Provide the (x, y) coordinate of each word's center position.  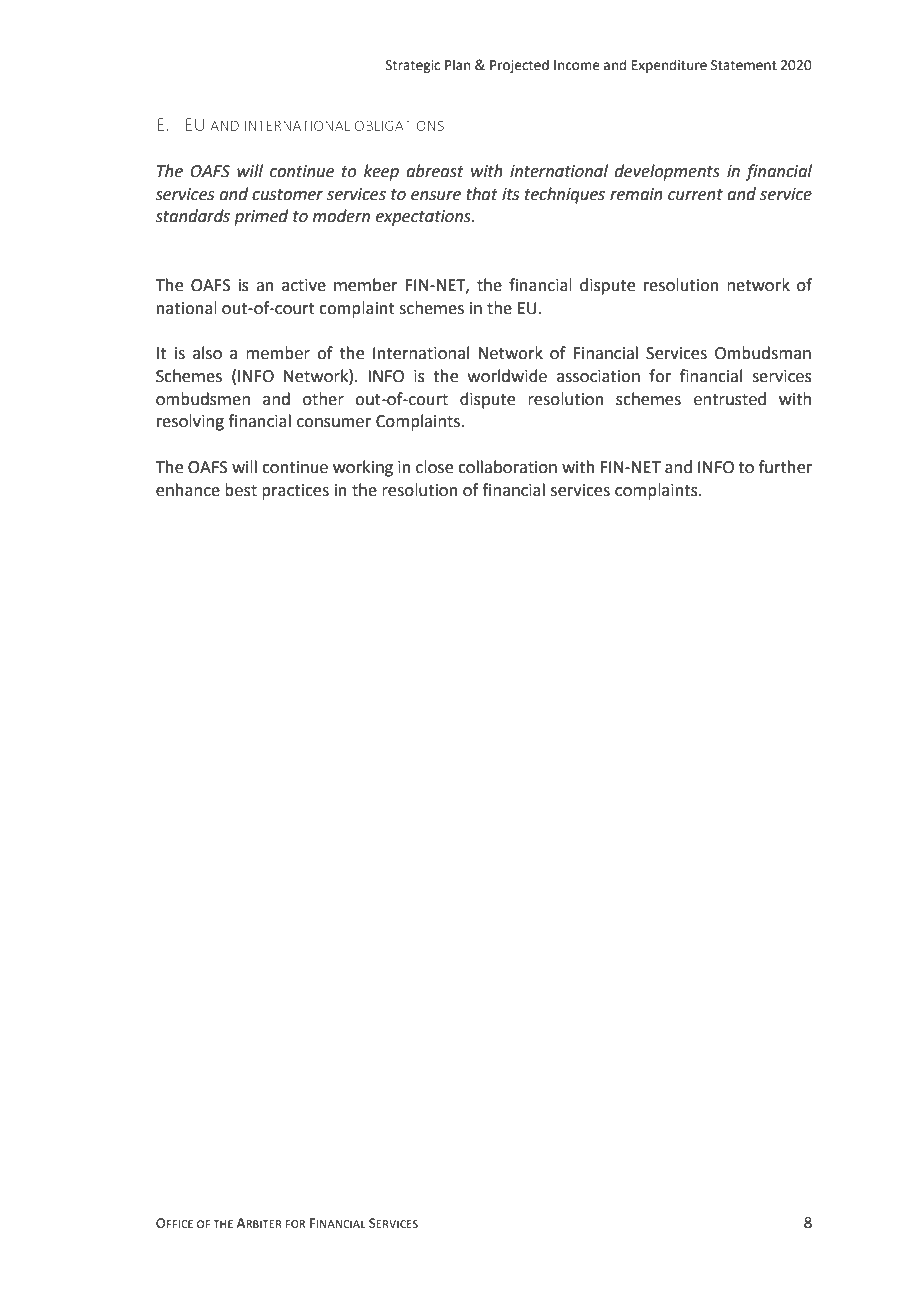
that (482, 194)
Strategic (413, 66)
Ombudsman (763, 353)
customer (287, 195)
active (304, 285)
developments (667, 172)
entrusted (730, 399)
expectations (424, 218)
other (323, 399)
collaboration (507, 467)
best (241, 490)
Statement (744, 65)
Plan (457, 65)
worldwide (507, 376)
